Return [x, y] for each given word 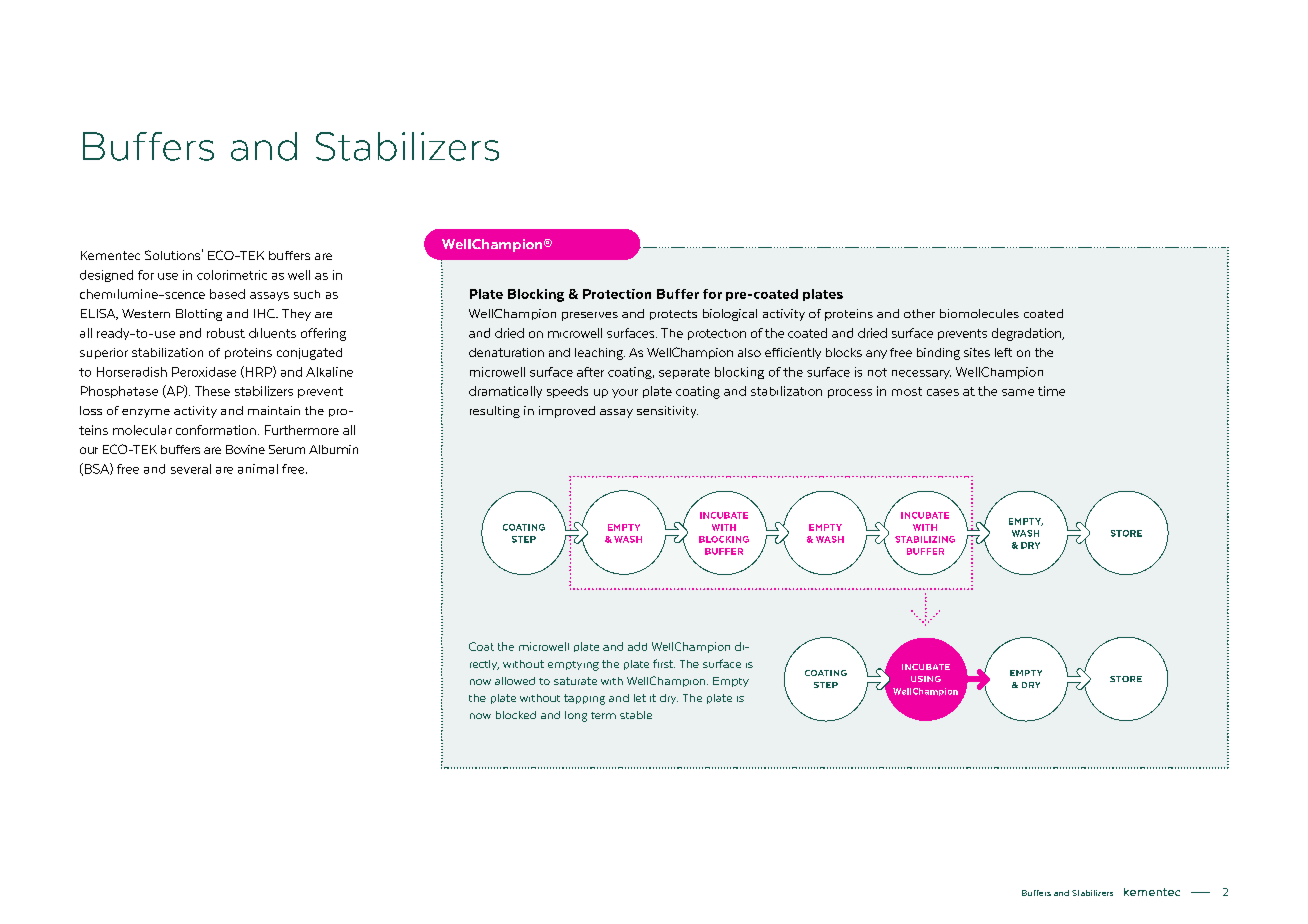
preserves [590, 316]
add [637, 646]
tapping [584, 699]
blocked [516, 715]
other [919, 313]
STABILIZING [925, 539]
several [191, 469]
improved [567, 412]
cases [943, 392]
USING [926, 679]
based [227, 294]
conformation [216, 430]
